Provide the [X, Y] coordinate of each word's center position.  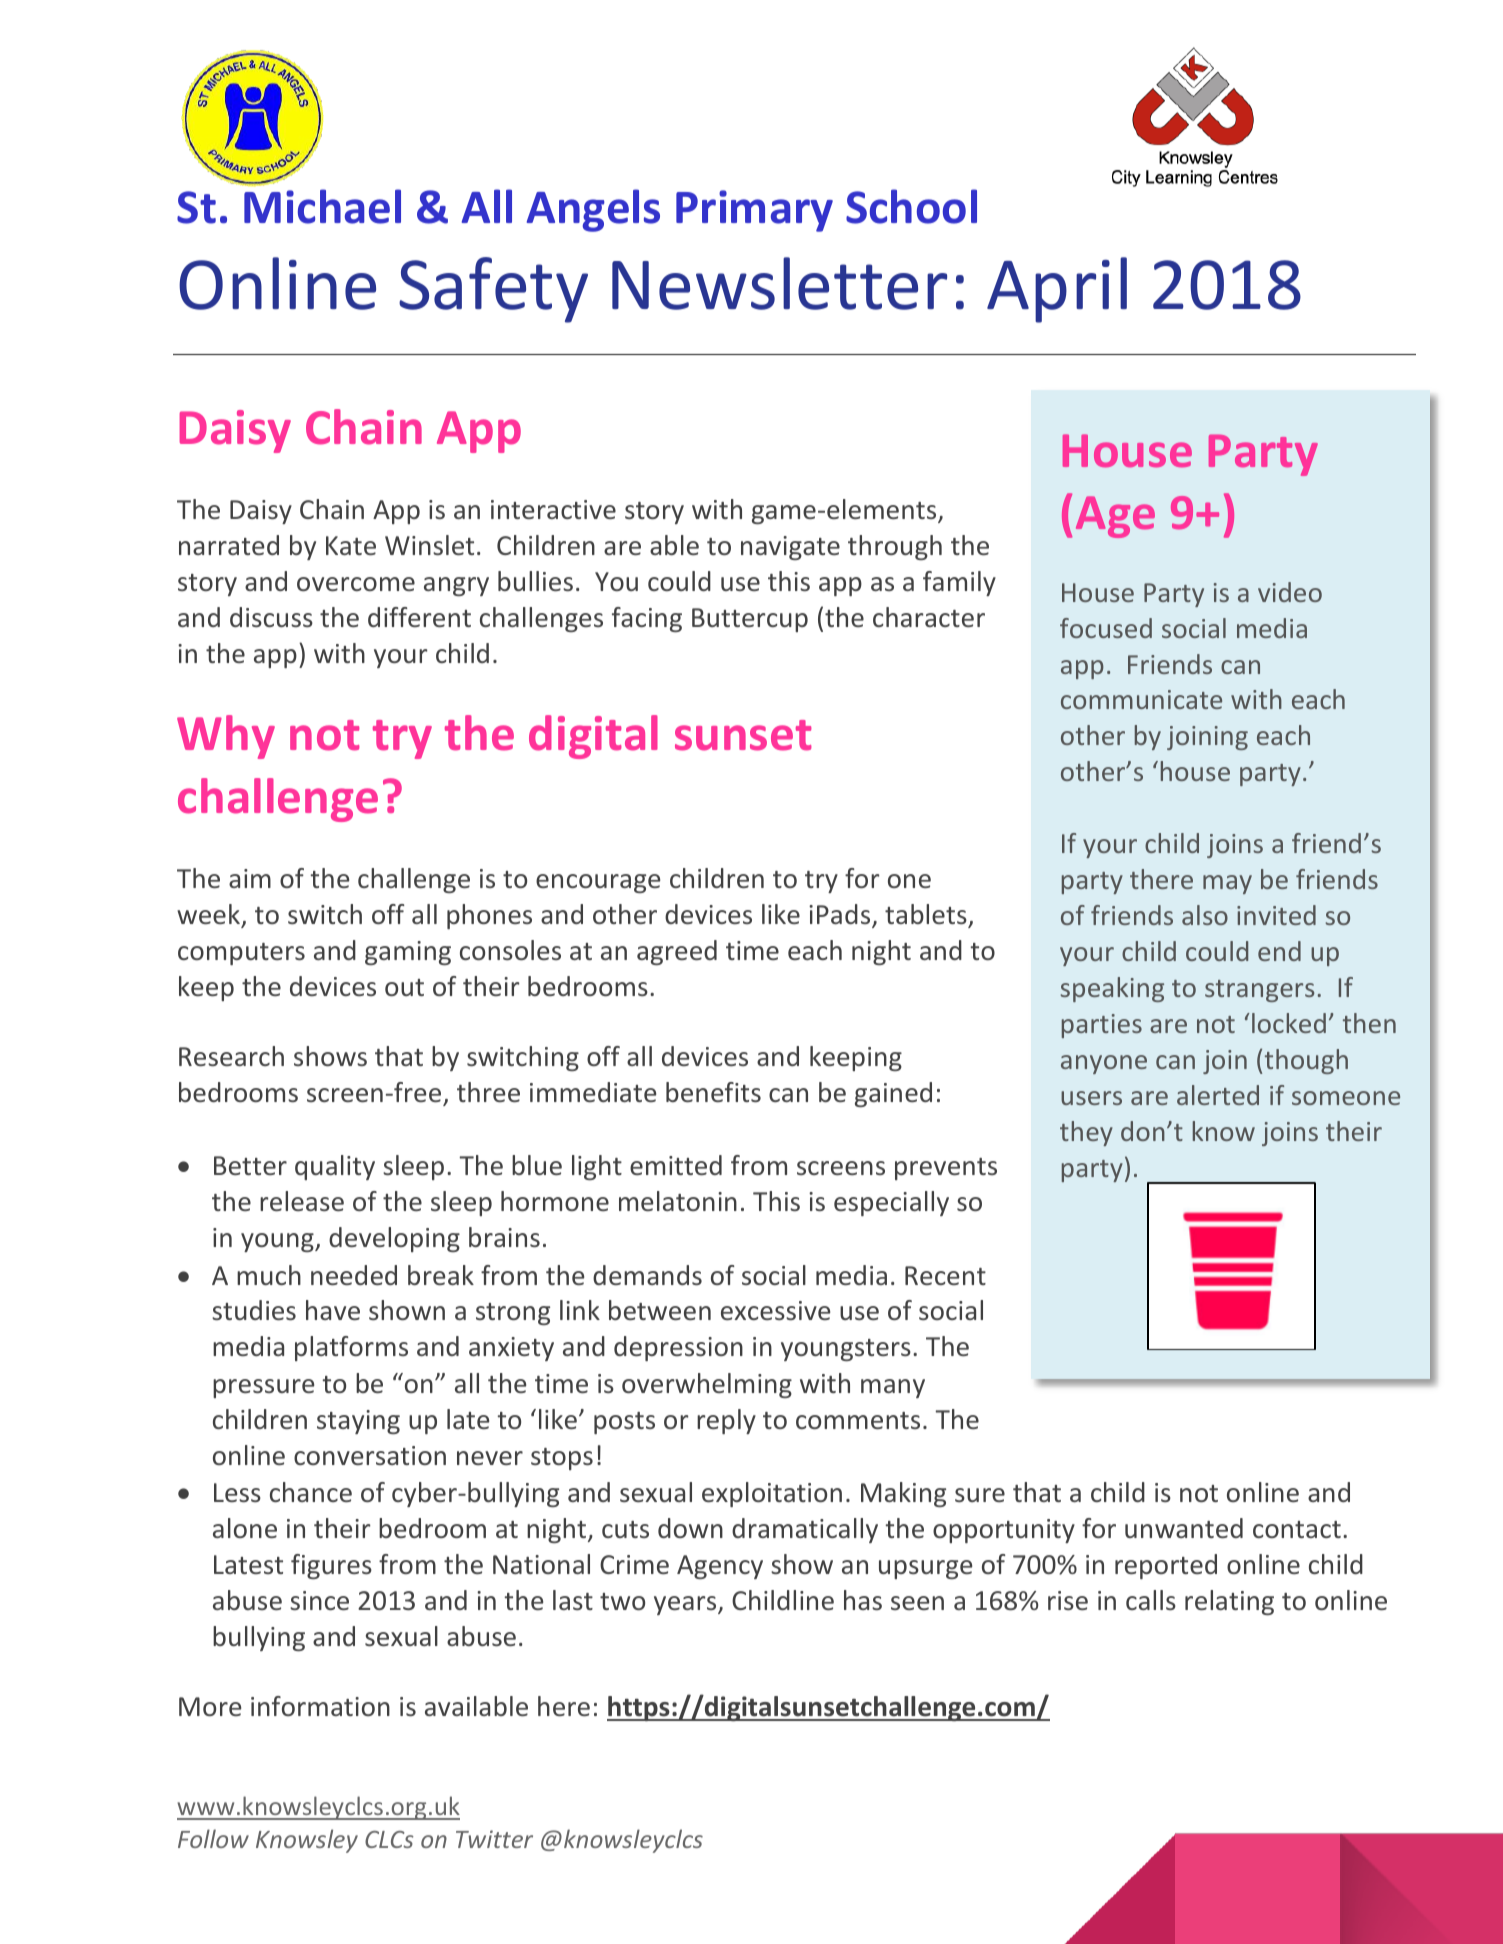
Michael [322, 206]
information [320, 1706]
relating [1229, 1602]
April [1057, 290]
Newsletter [779, 283]
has [863, 1600]
